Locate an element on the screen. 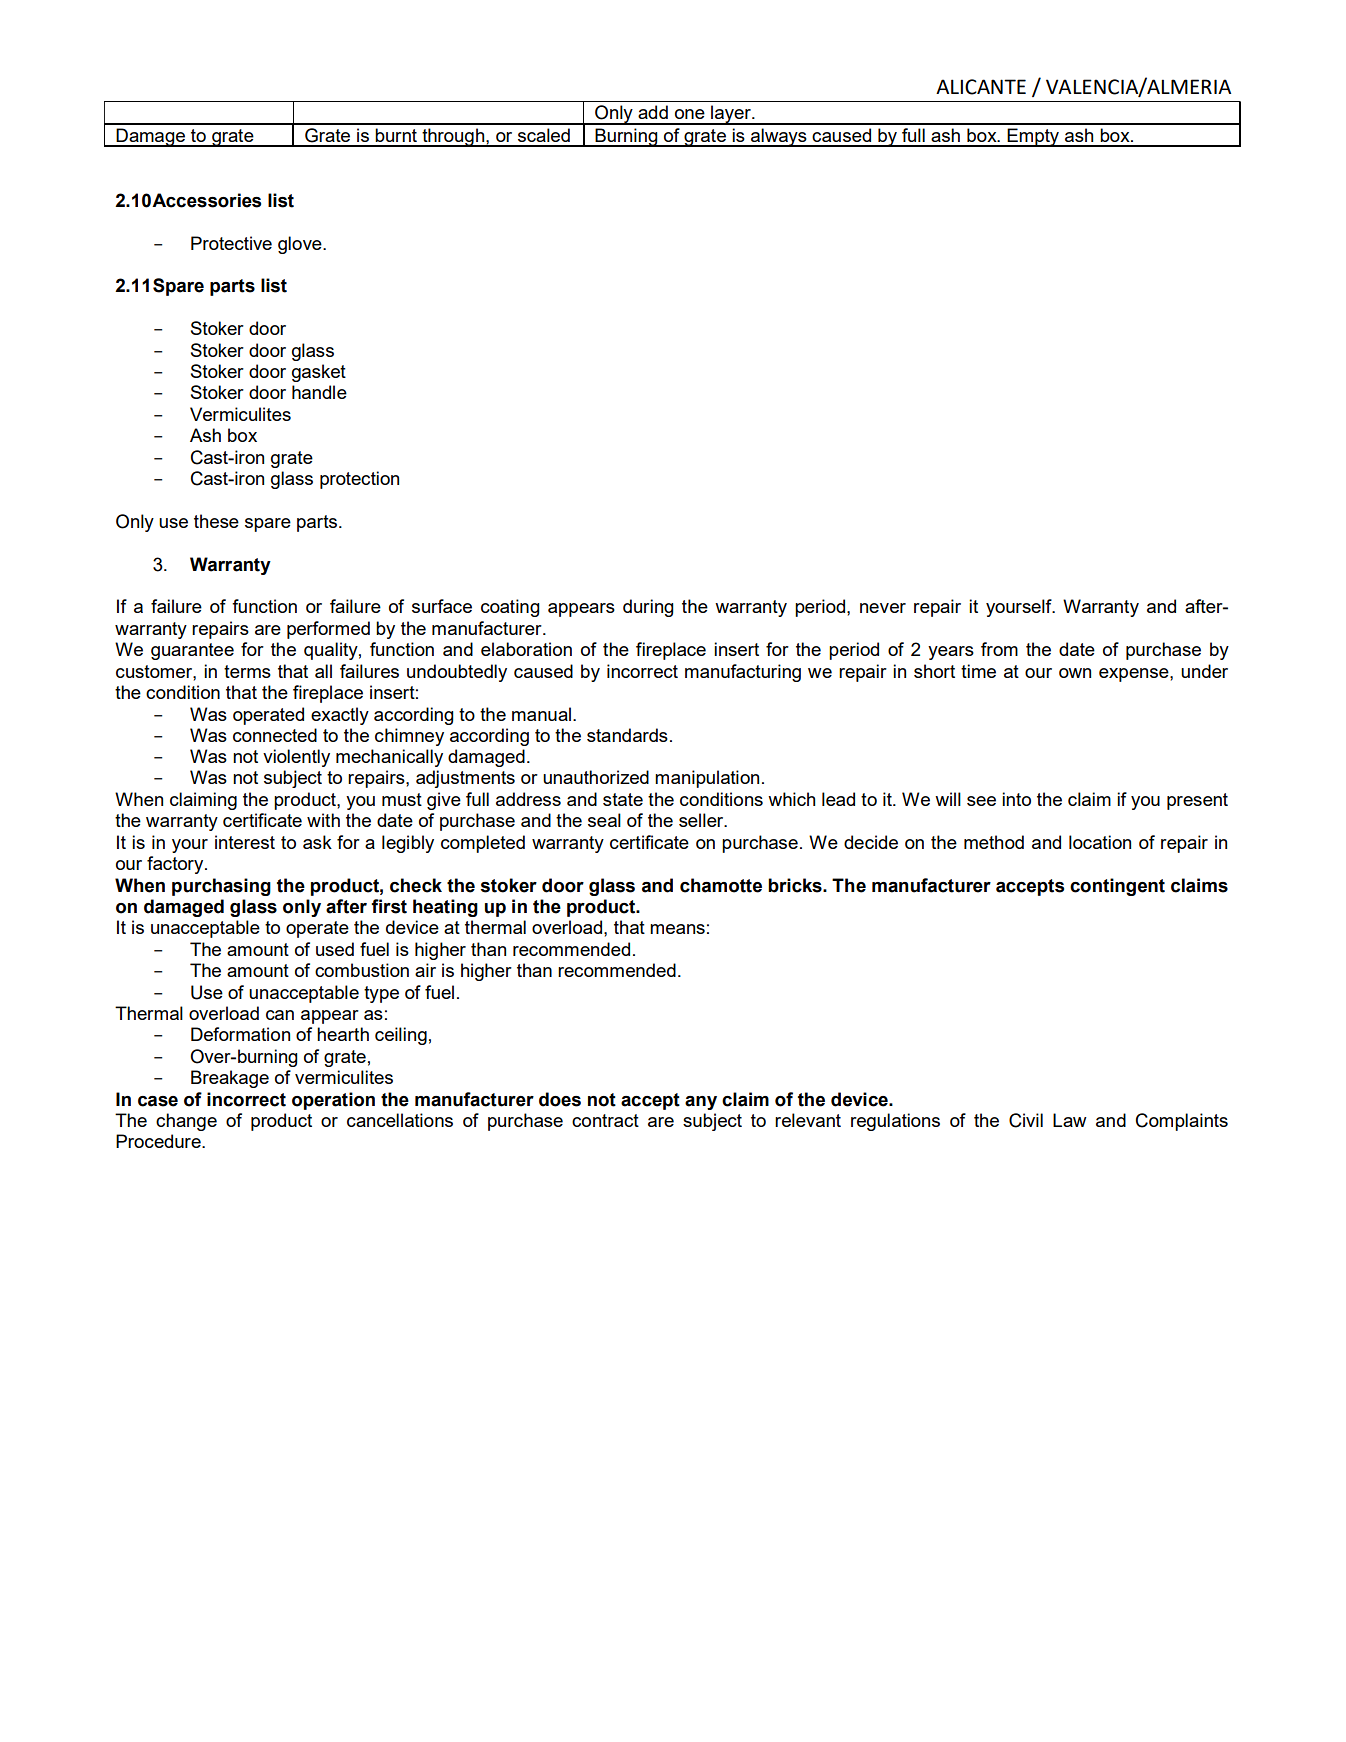 The width and height of the screenshot is (1346, 1742). gasket is located at coordinates (319, 373).
